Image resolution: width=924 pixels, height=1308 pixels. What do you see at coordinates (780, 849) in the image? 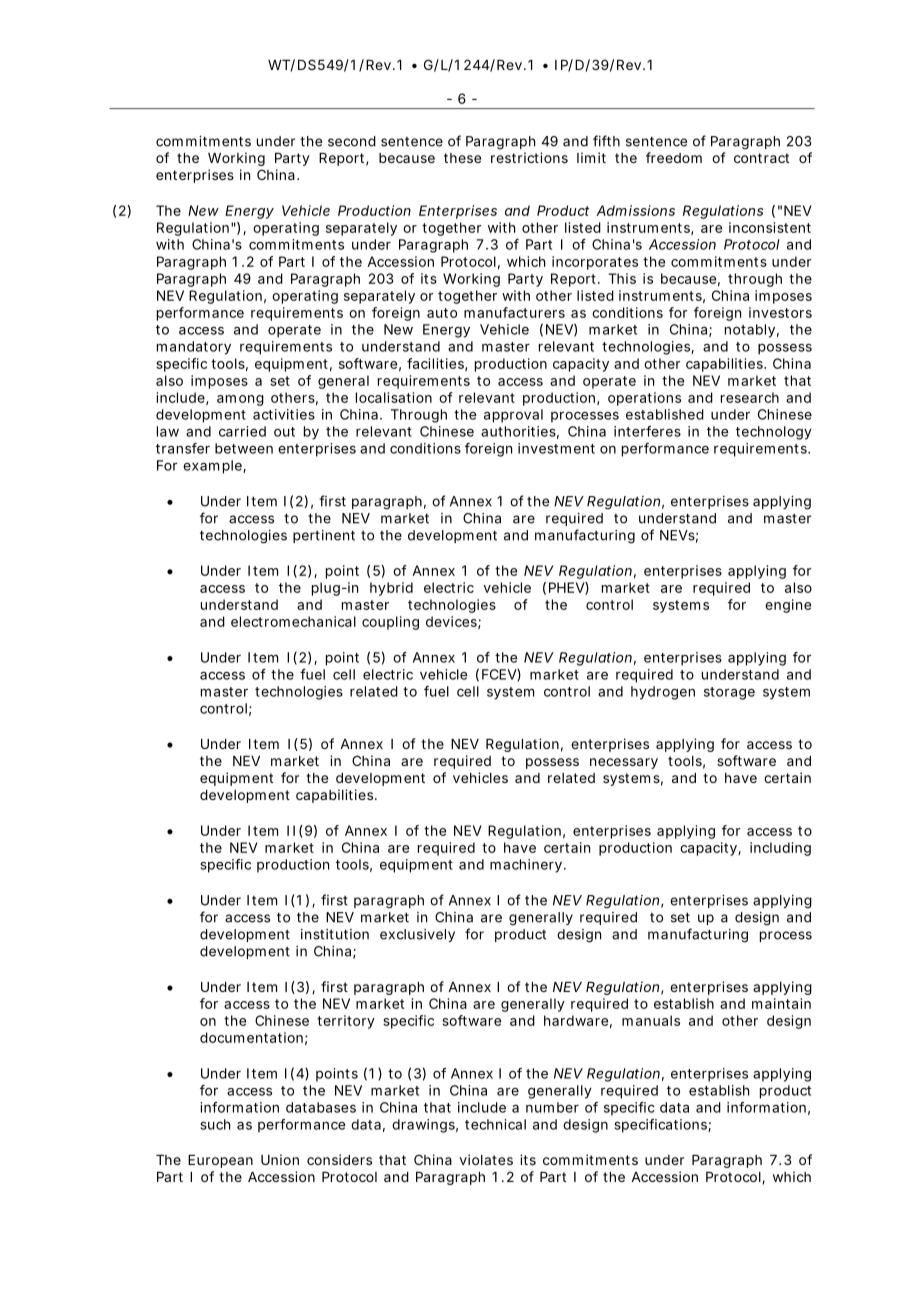
I see `including` at bounding box center [780, 849].
